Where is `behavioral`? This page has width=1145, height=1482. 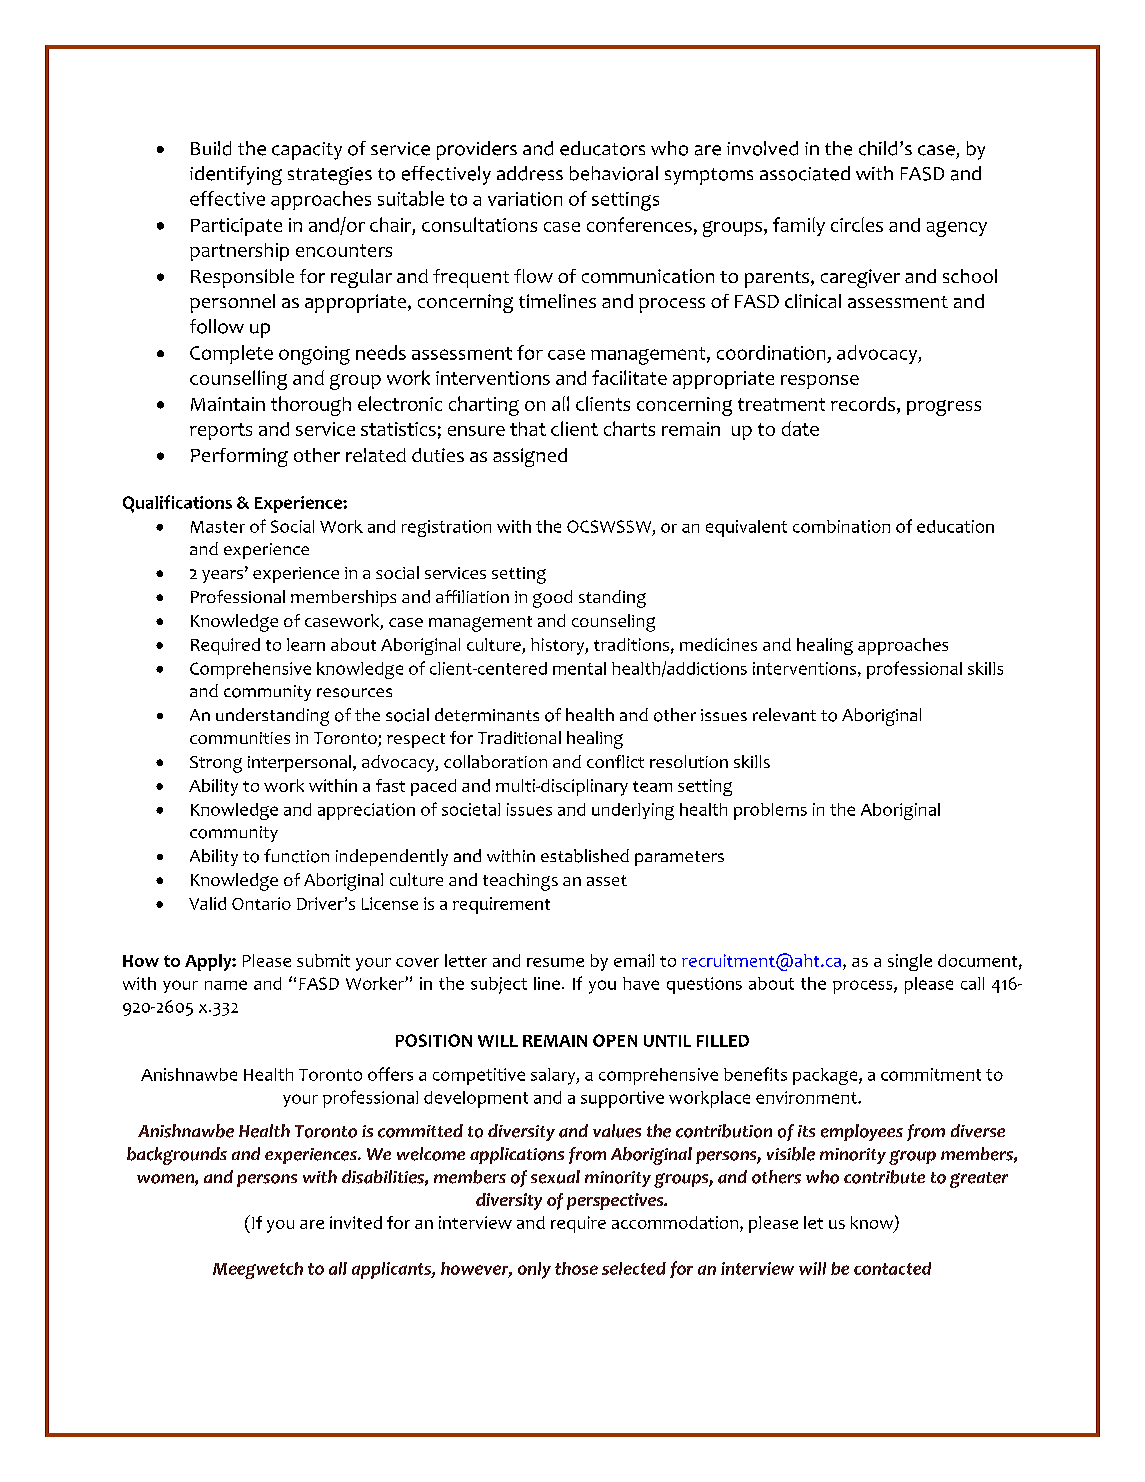
behavioral is located at coordinates (614, 173).
